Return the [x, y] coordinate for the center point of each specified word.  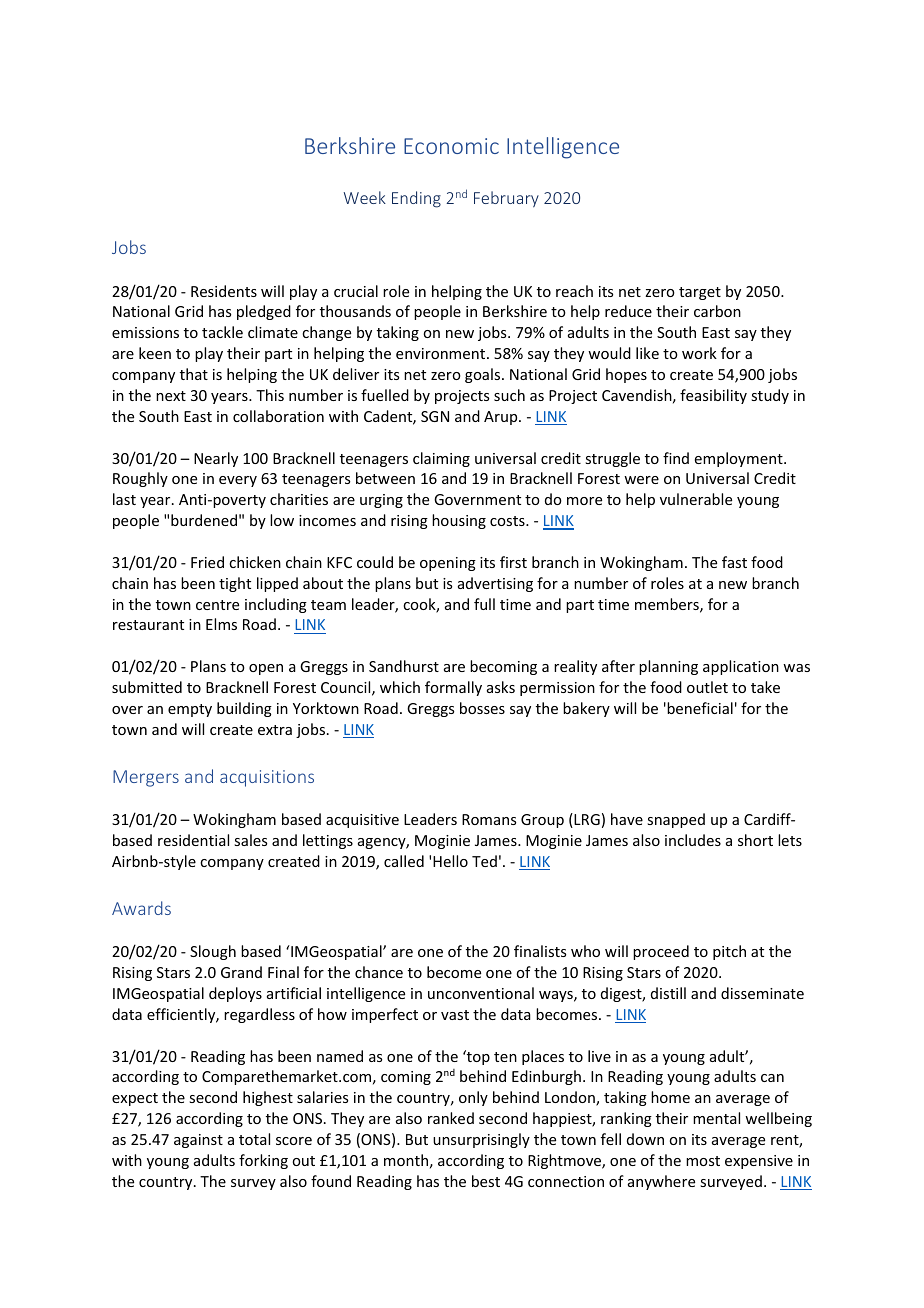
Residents [224, 291]
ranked [451, 1118]
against [198, 1141]
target [700, 293]
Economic [451, 146]
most [703, 1161]
